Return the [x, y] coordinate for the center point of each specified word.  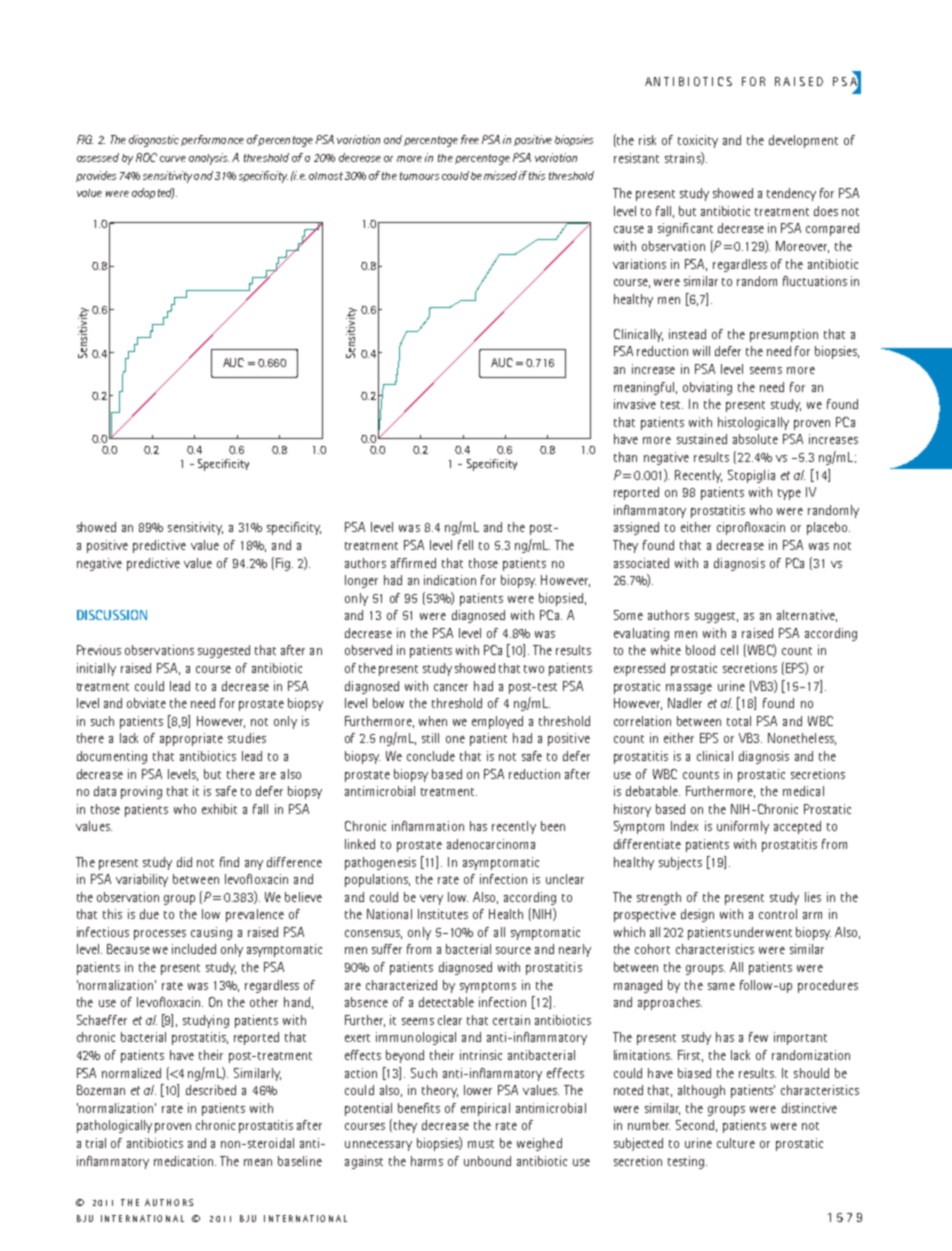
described [211, 1090]
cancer [451, 687]
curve [173, 159]
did [184, 862]
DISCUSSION [112, 615]
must [481, 1144]
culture [736, 1143]
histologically [753, 423]
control [778, 914]
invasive [635, 404]
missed [500, 175]
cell [729, 650]
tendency [791, 194]
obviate [146, 703]
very [431, 900]
